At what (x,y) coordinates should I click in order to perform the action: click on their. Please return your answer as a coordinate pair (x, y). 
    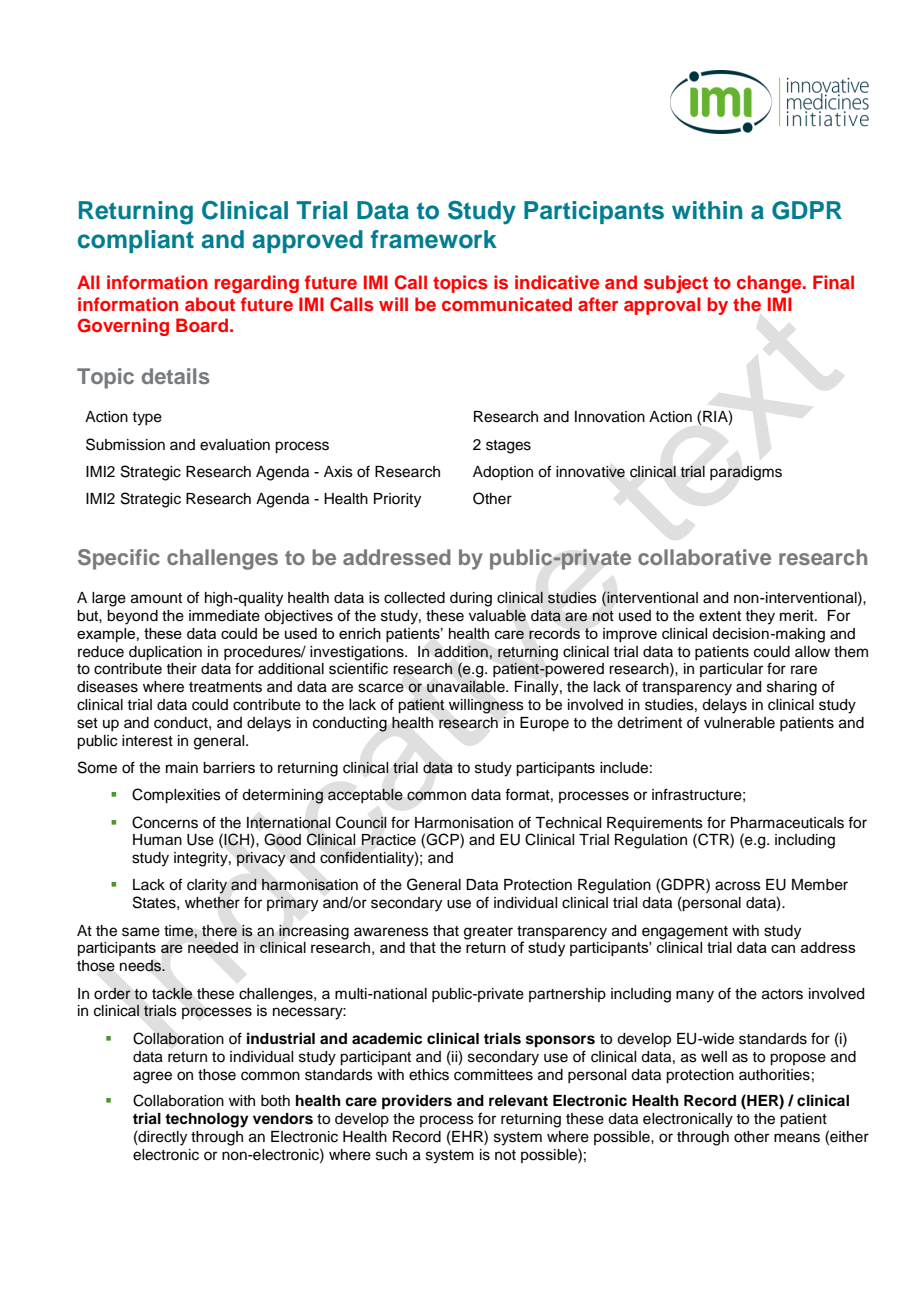
    Looking at the image, I should click on (181, 669).
